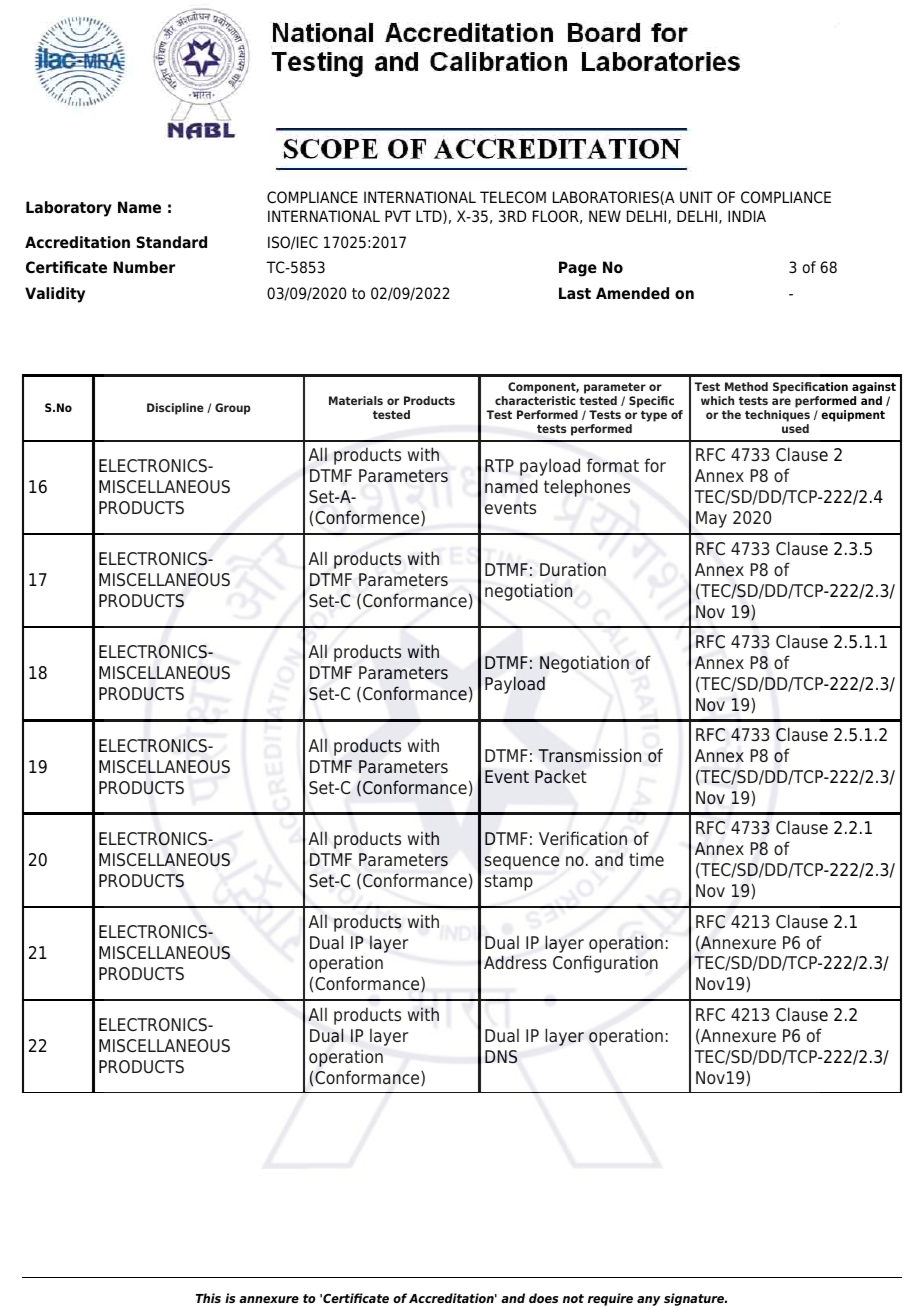  What do you see at coordinates (543, 1298) in the screenshot?
I see `does` at bounding box center [543, 1298].
